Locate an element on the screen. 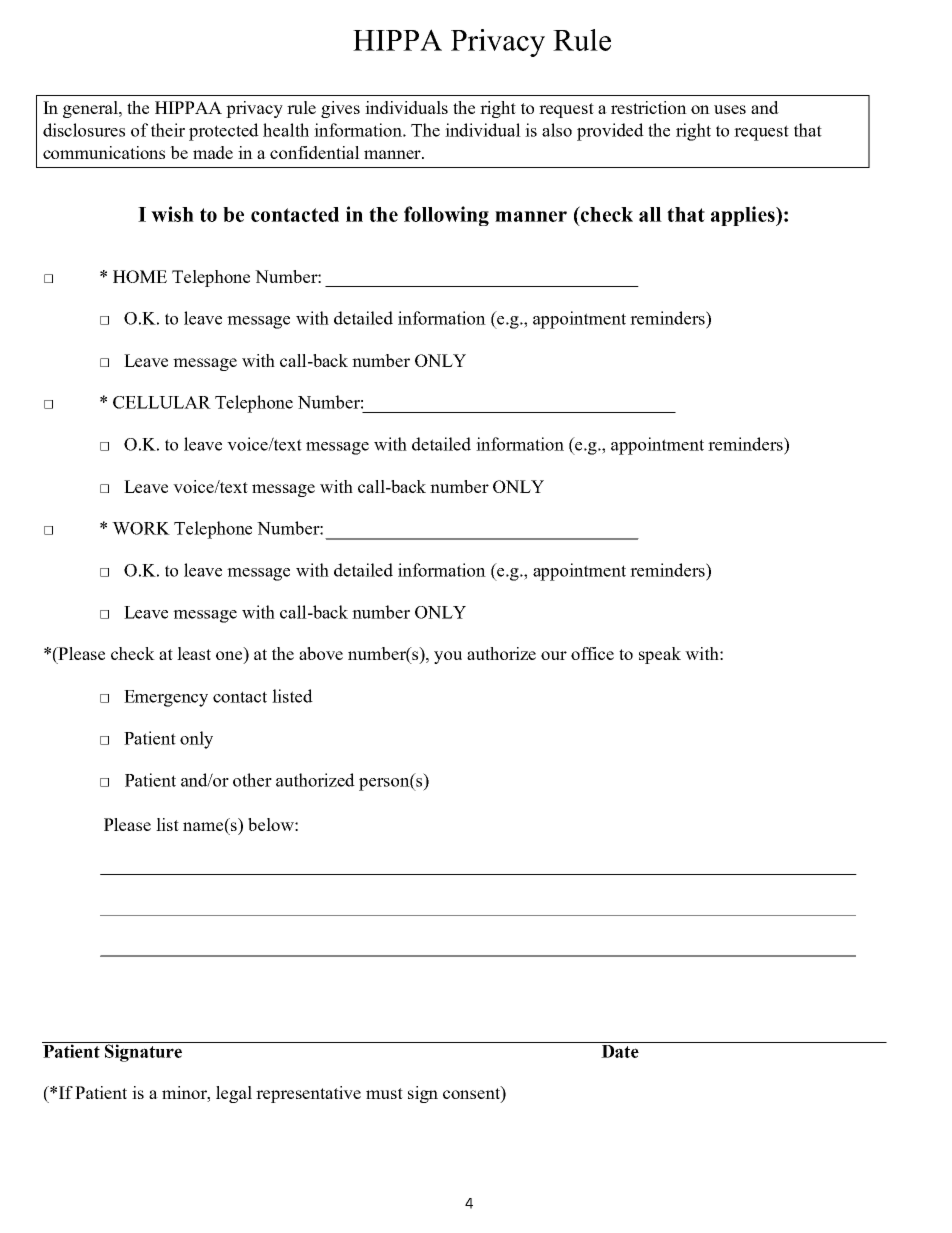 The height and width of the screenshot is (1233, 952). you is located at coordinates (448, 657).
